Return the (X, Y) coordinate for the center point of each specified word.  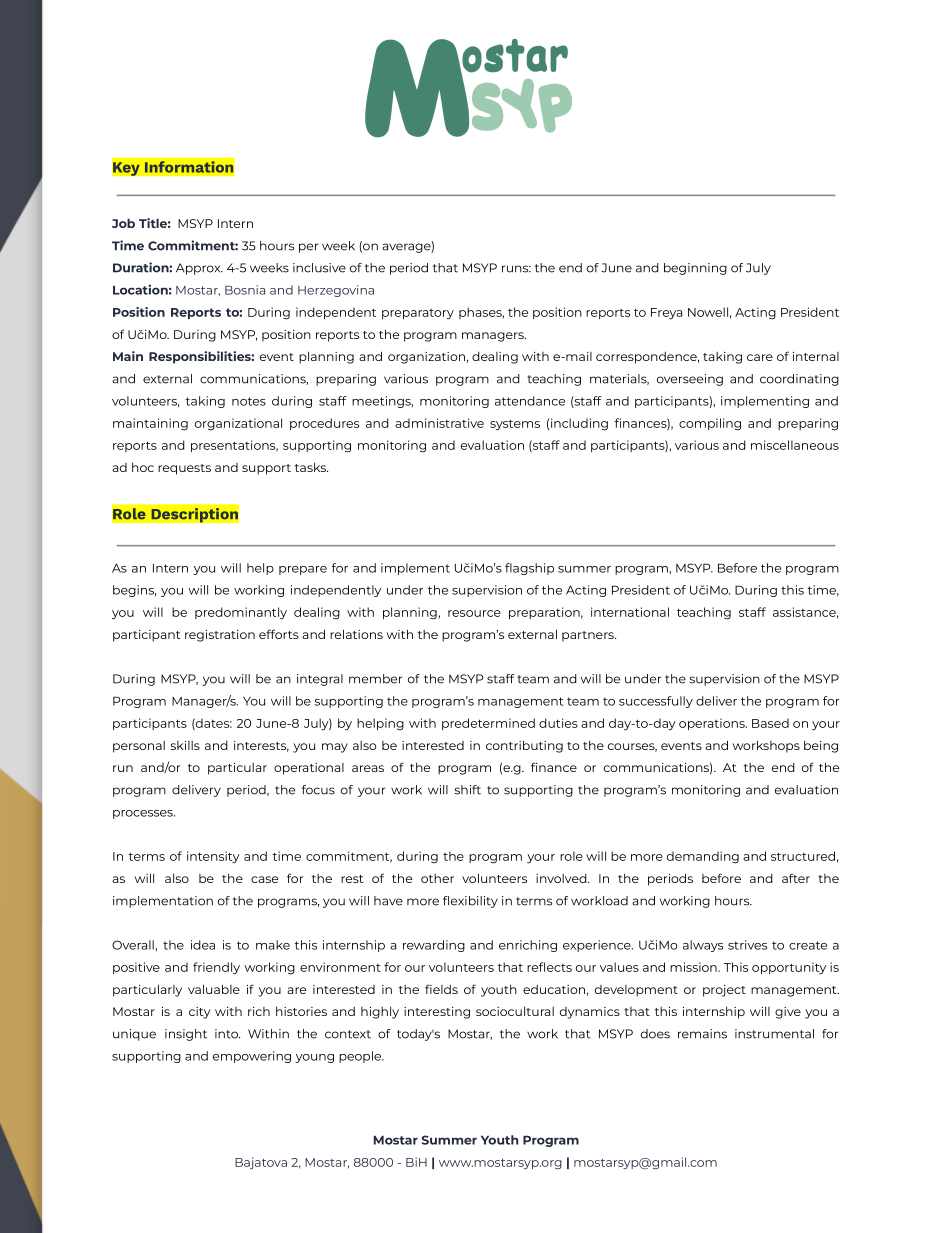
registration (220, 636)
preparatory (418, 314)
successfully (656, 702)
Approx (199, 269)
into (227, 1034)
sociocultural (515, 1011)
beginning (695, 269)
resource (474, 613)
